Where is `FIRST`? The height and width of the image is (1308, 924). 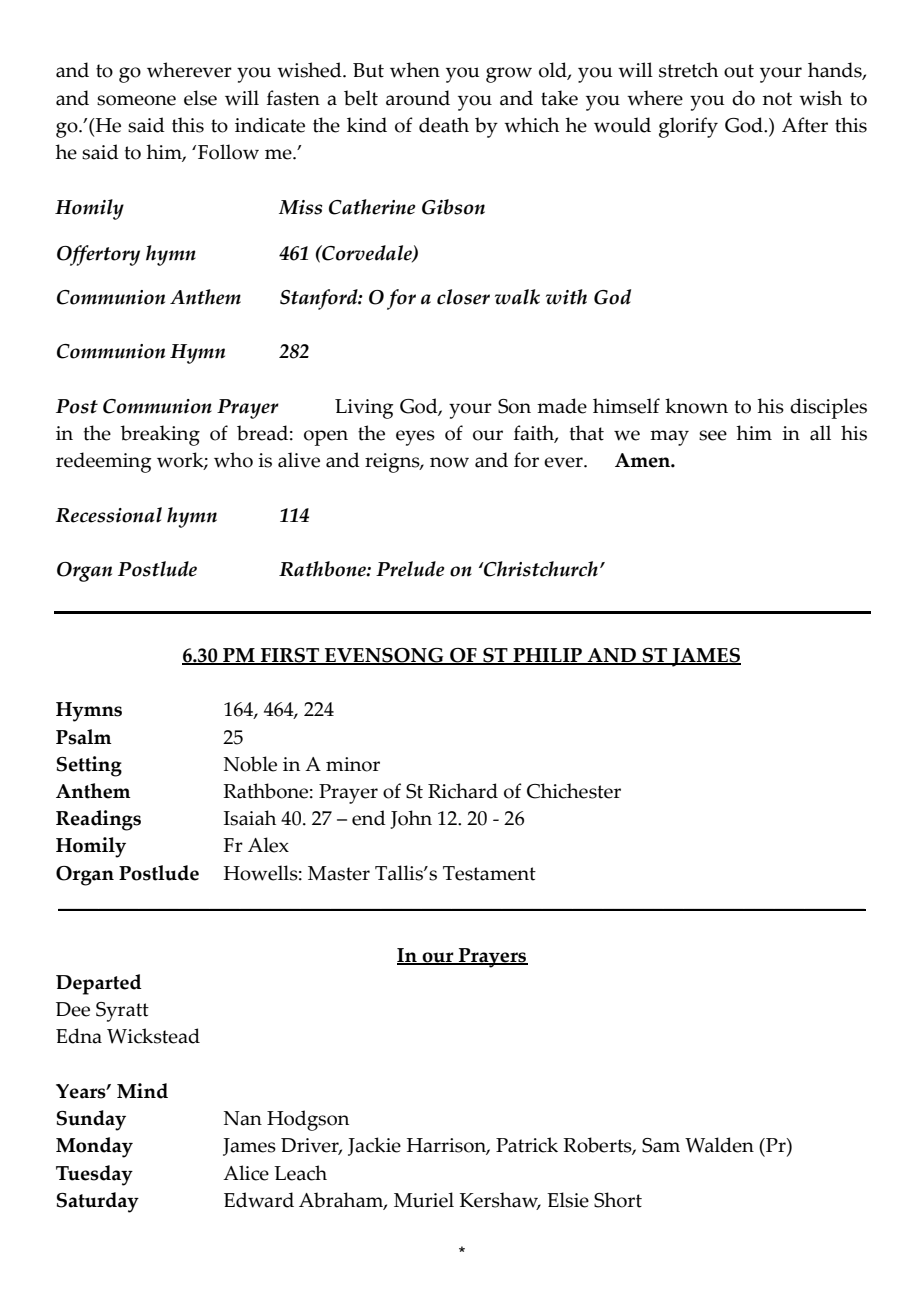
FIRST is located at coordinates (290, 656).
